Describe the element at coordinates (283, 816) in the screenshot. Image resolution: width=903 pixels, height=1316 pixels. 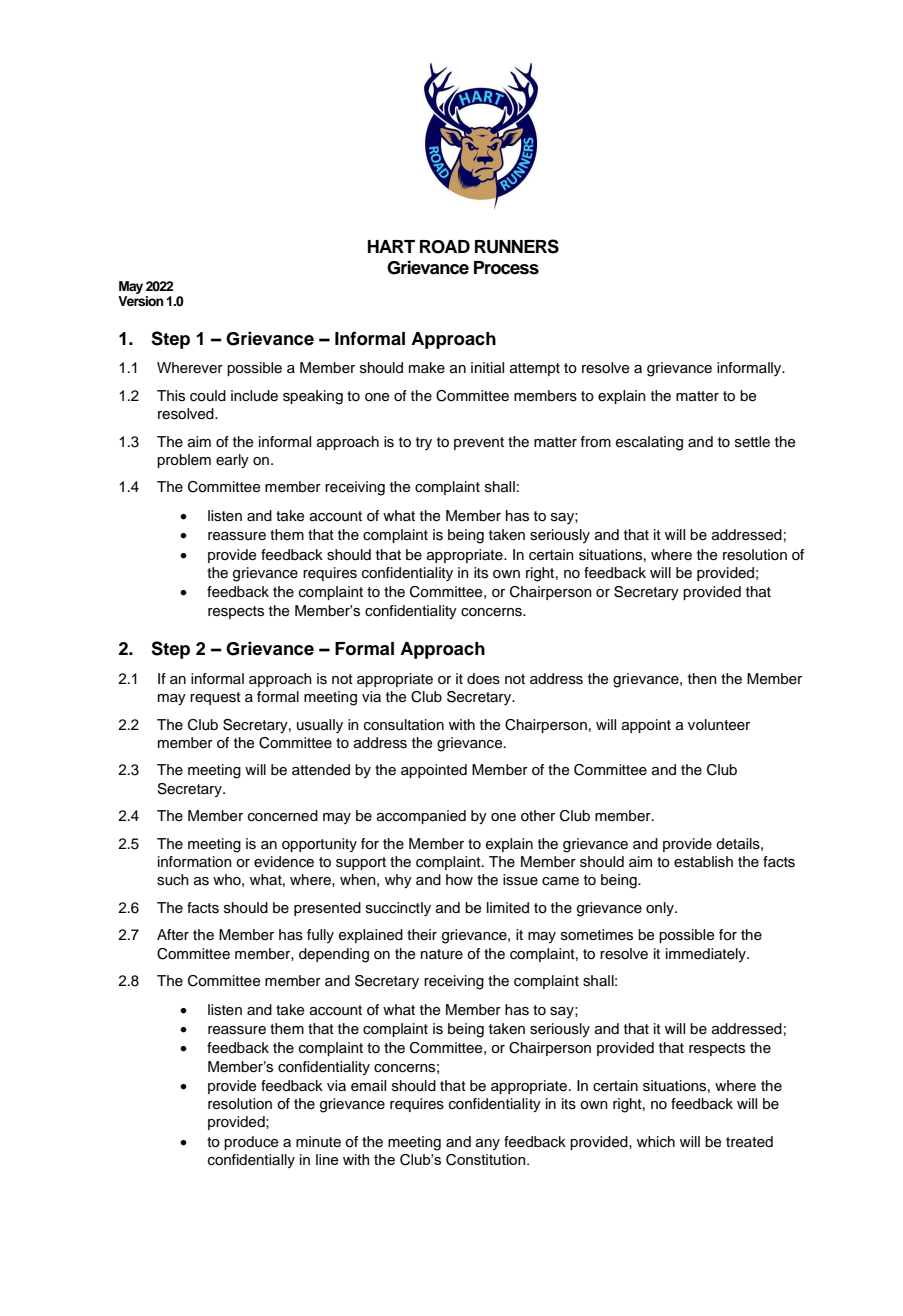
I see `concerned` at that location.
